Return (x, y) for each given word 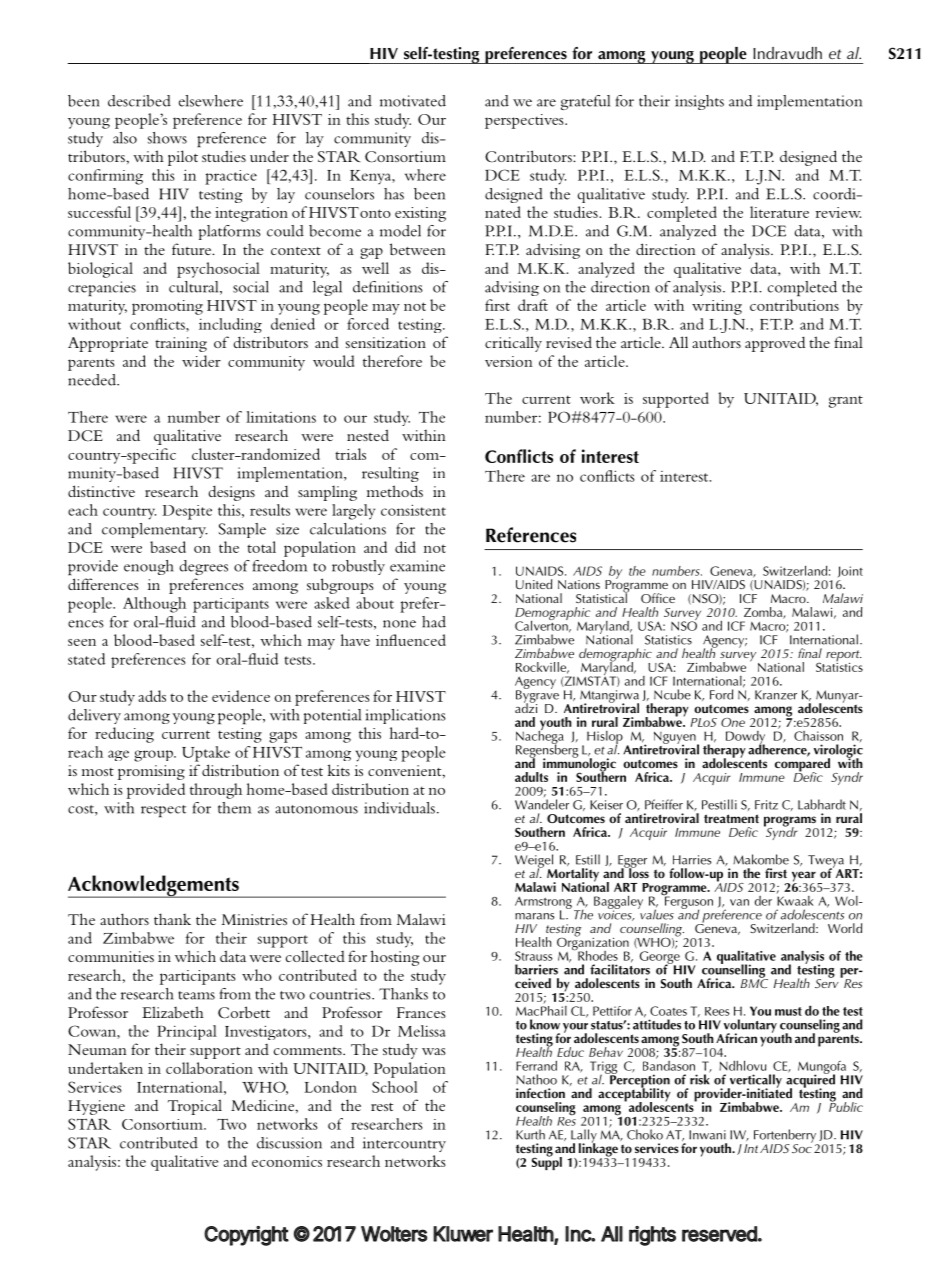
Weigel (535, 862)
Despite (187, 512)
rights (652, 1236)
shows (167, 138)
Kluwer (463, 1234)
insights (699, 102)
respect (163, 811)
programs (791, 822)
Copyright (246, 1236)
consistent (413, 510)
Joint (850, 571)
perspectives (525, 121)
